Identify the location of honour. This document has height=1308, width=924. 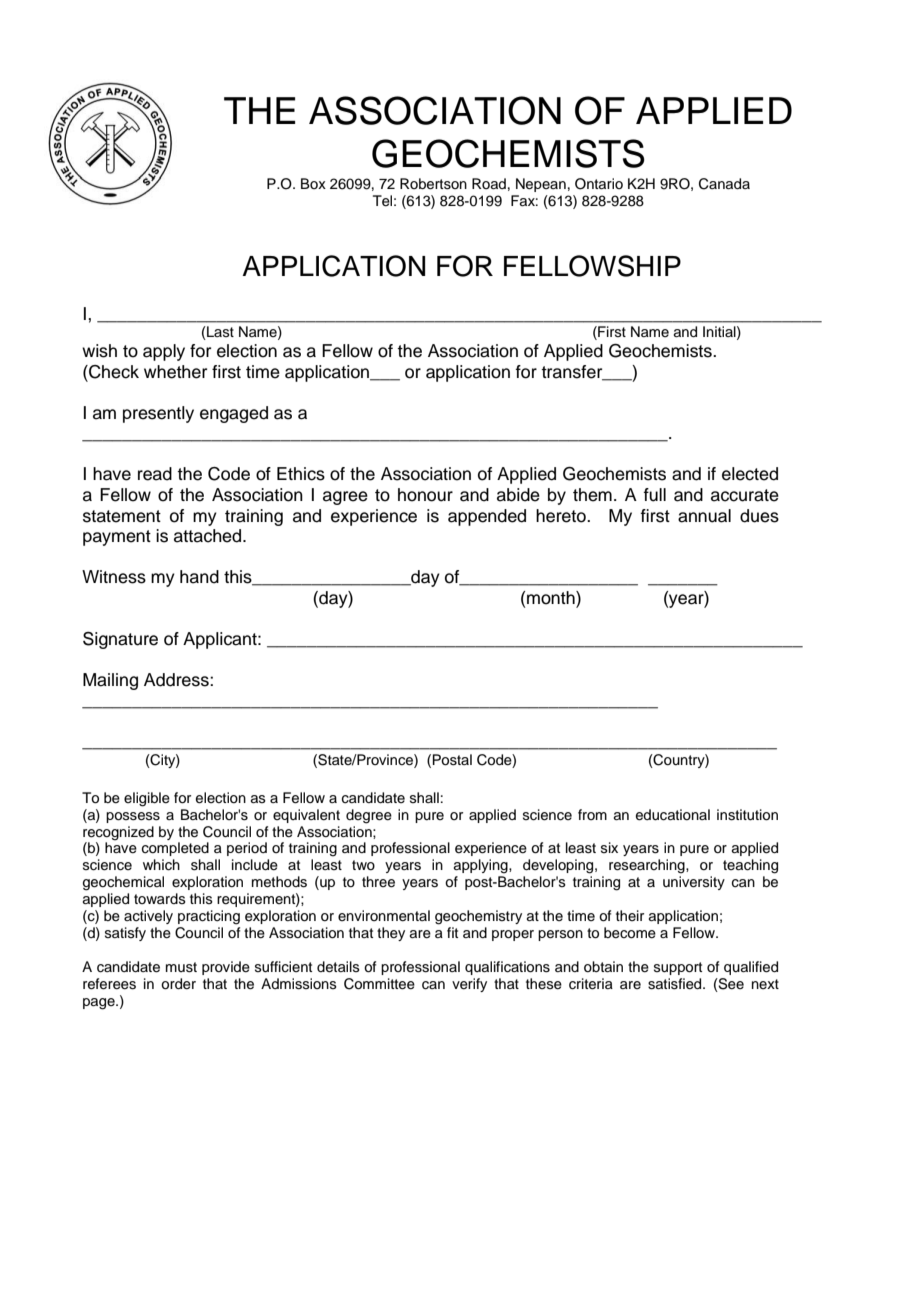
(425, 495).
